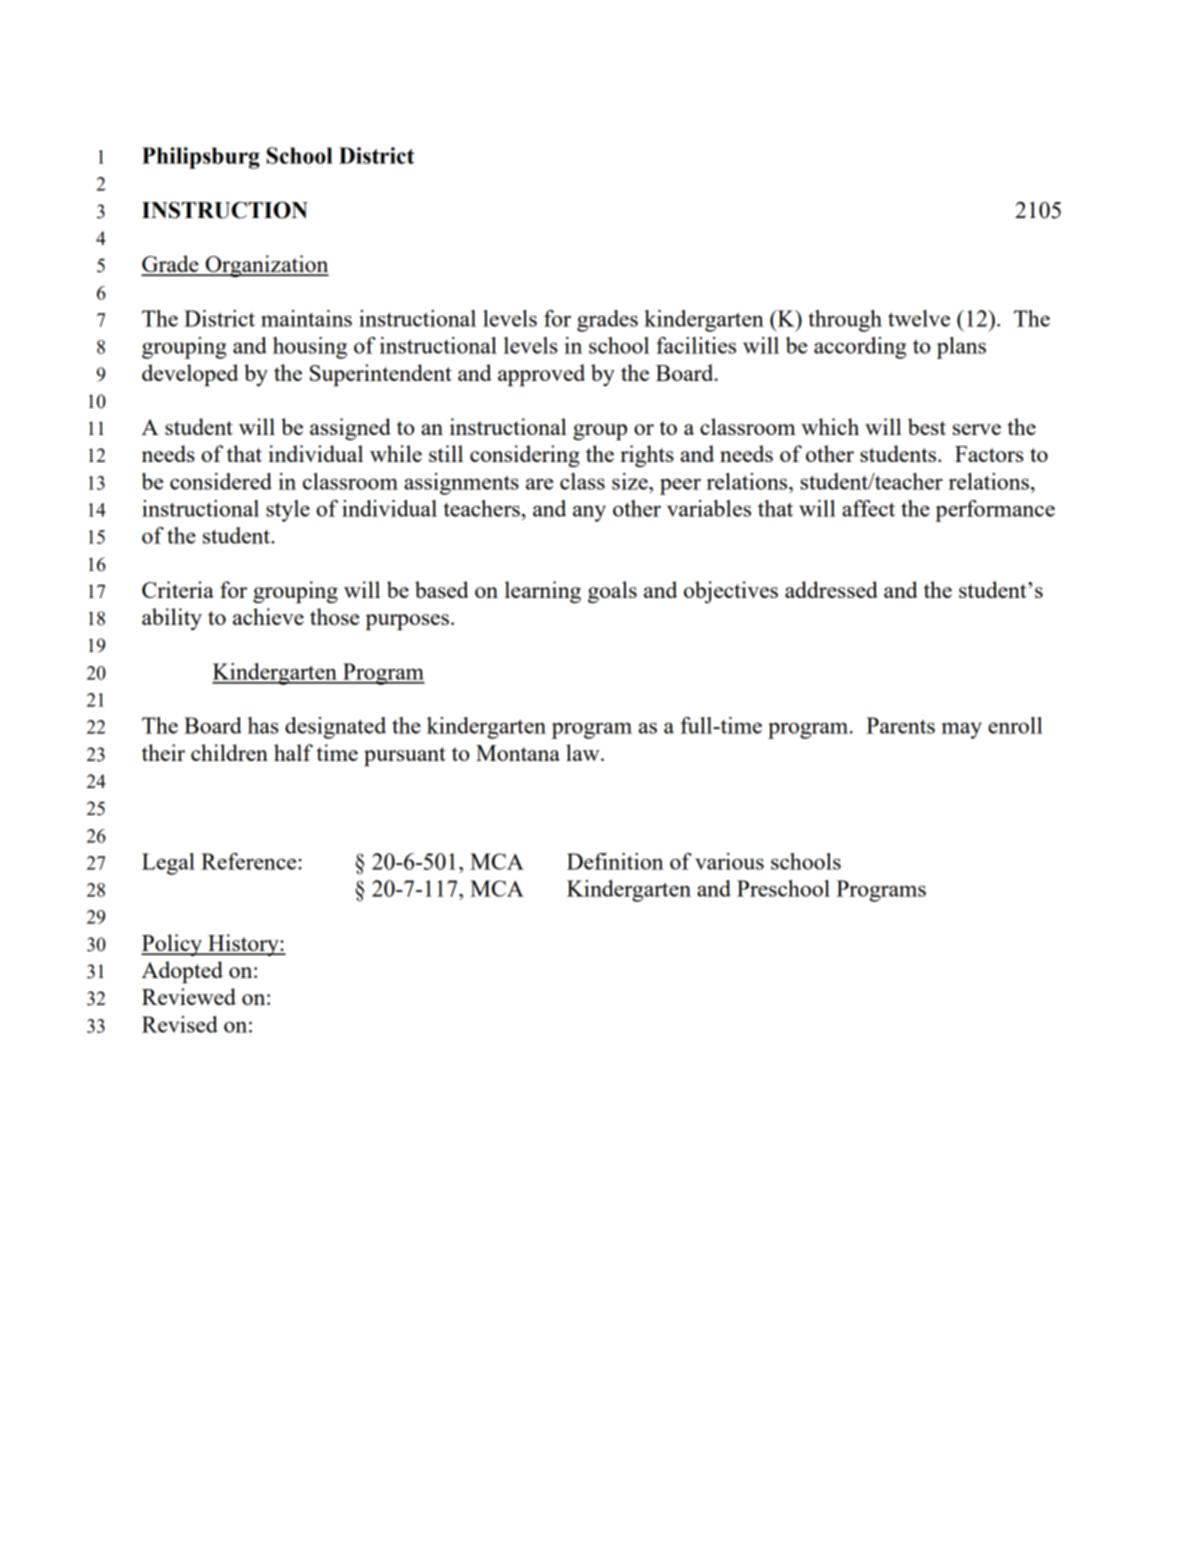 The image size is (1204, 1558). What do you see at coordinates (615, 861) in the screenshot?
I see `Definition` at bounding box center [615, 861].
